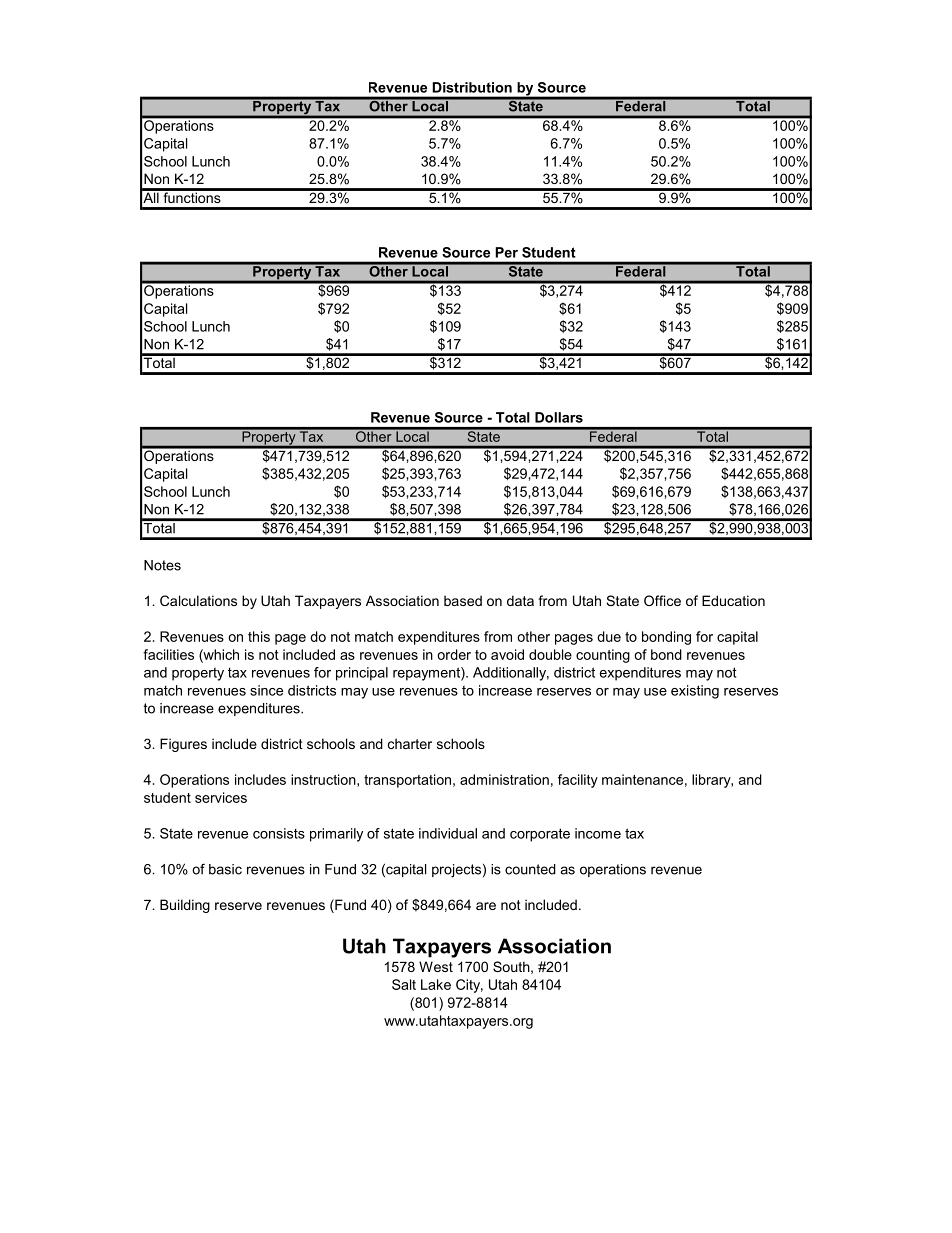  I want to click on Office, so click(662, 600).
